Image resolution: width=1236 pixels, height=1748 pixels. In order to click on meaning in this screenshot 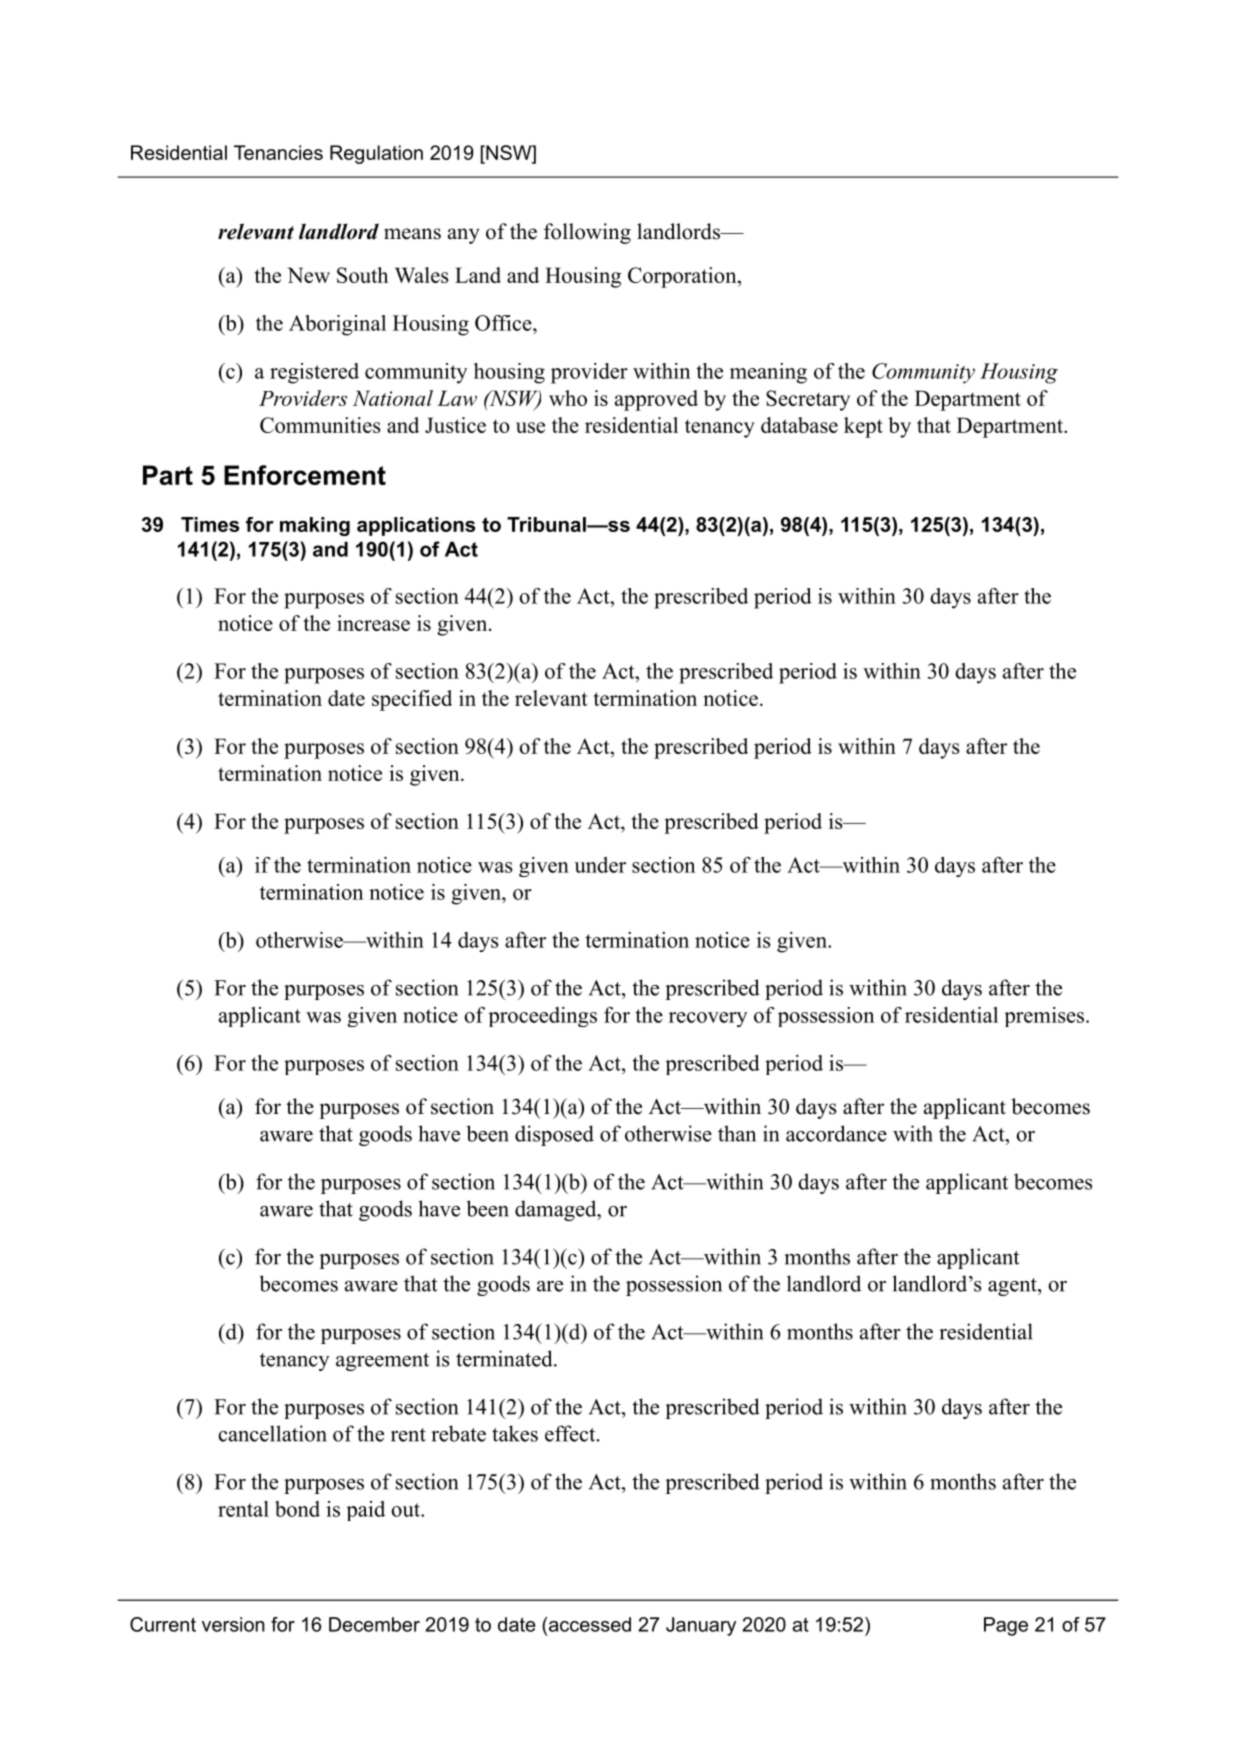, I will do `click(768, 373)`.
